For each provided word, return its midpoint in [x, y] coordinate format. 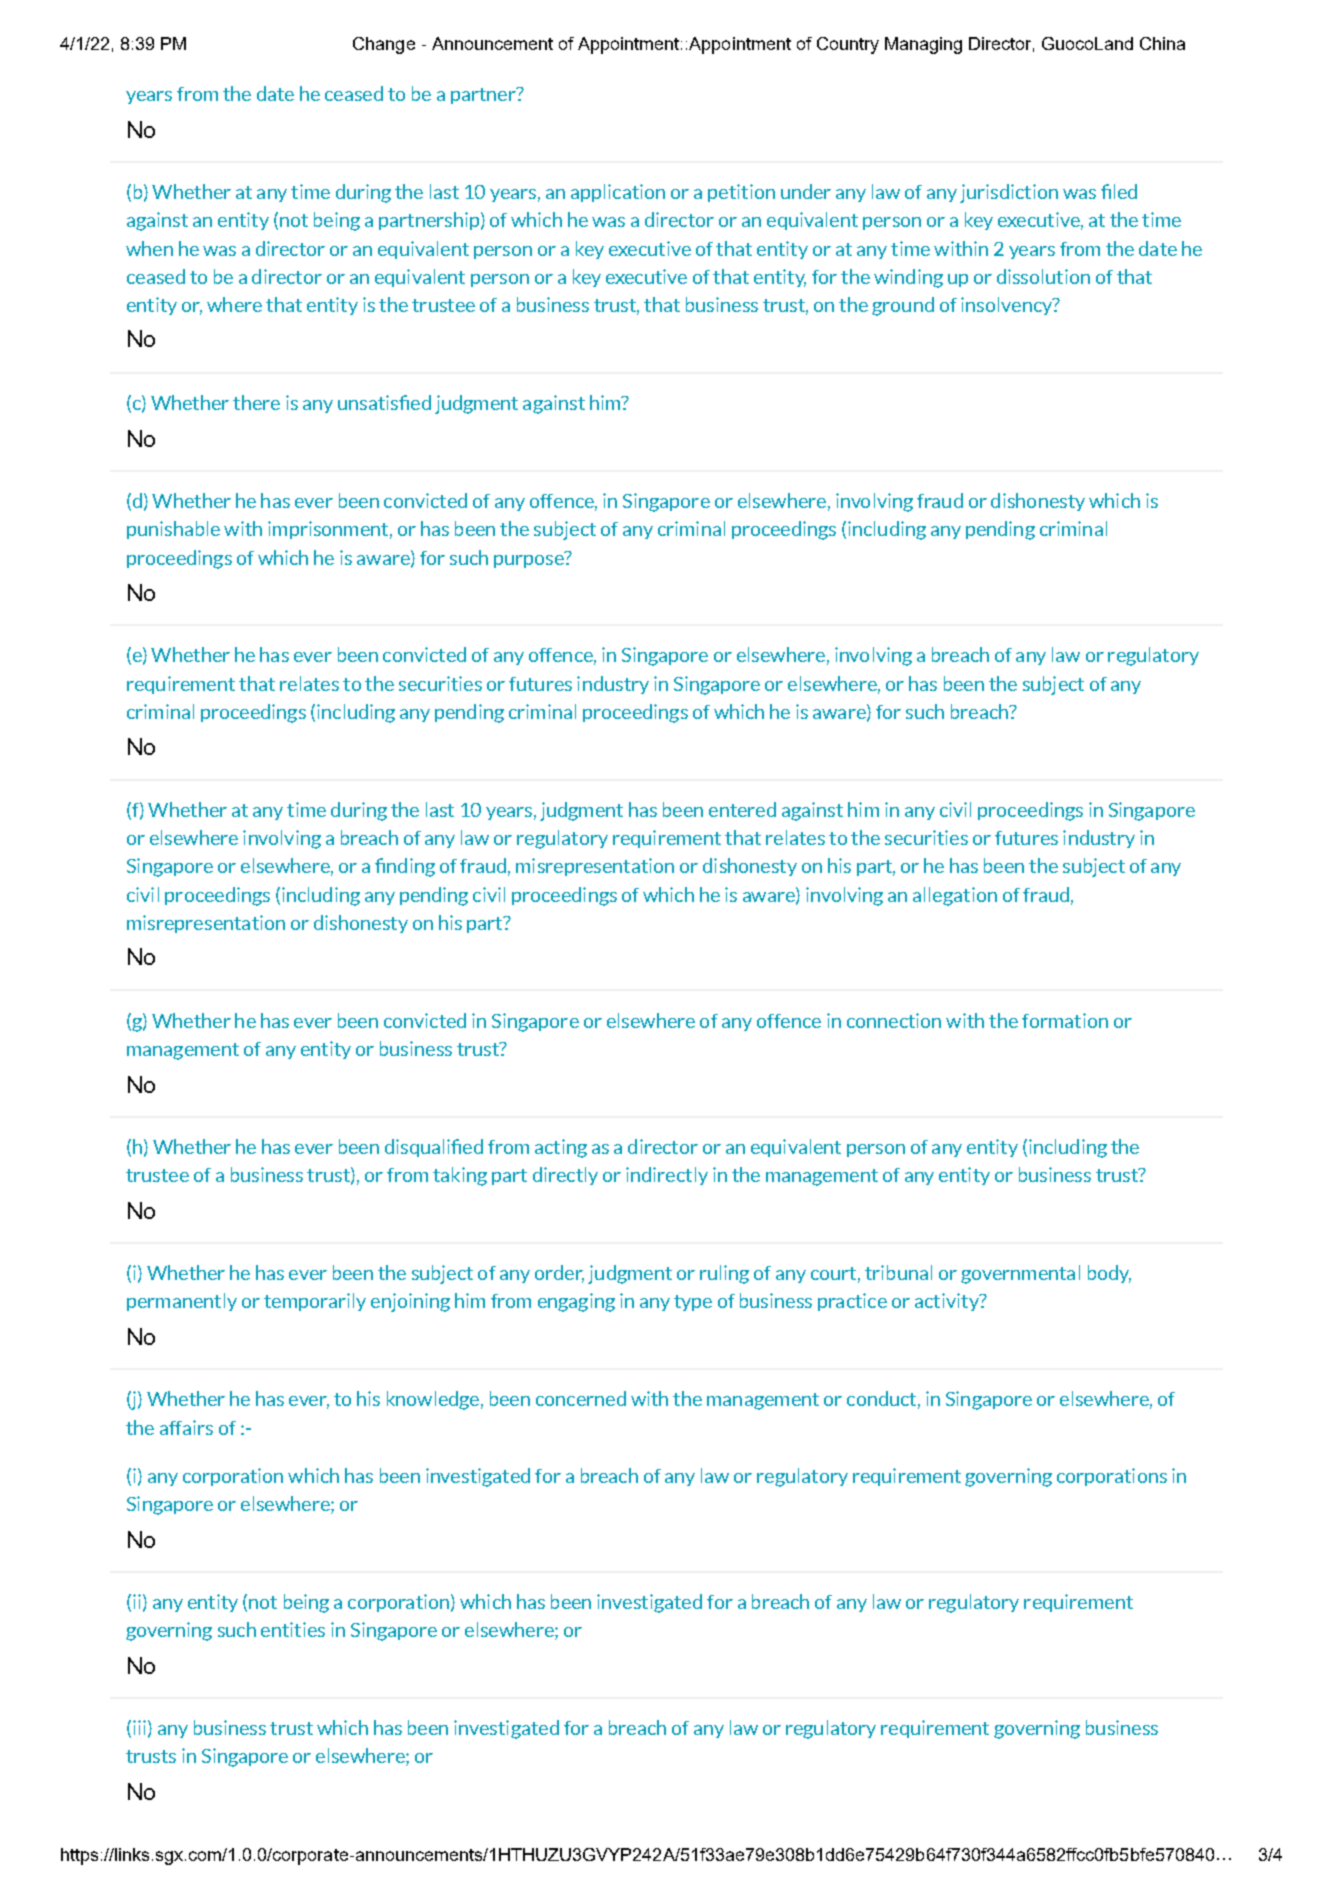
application [618, 193]
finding [405, 867]
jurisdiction [1009, 193]
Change [384, 45]
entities [293, 1629]
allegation [955, 896]
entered [742, 809]
